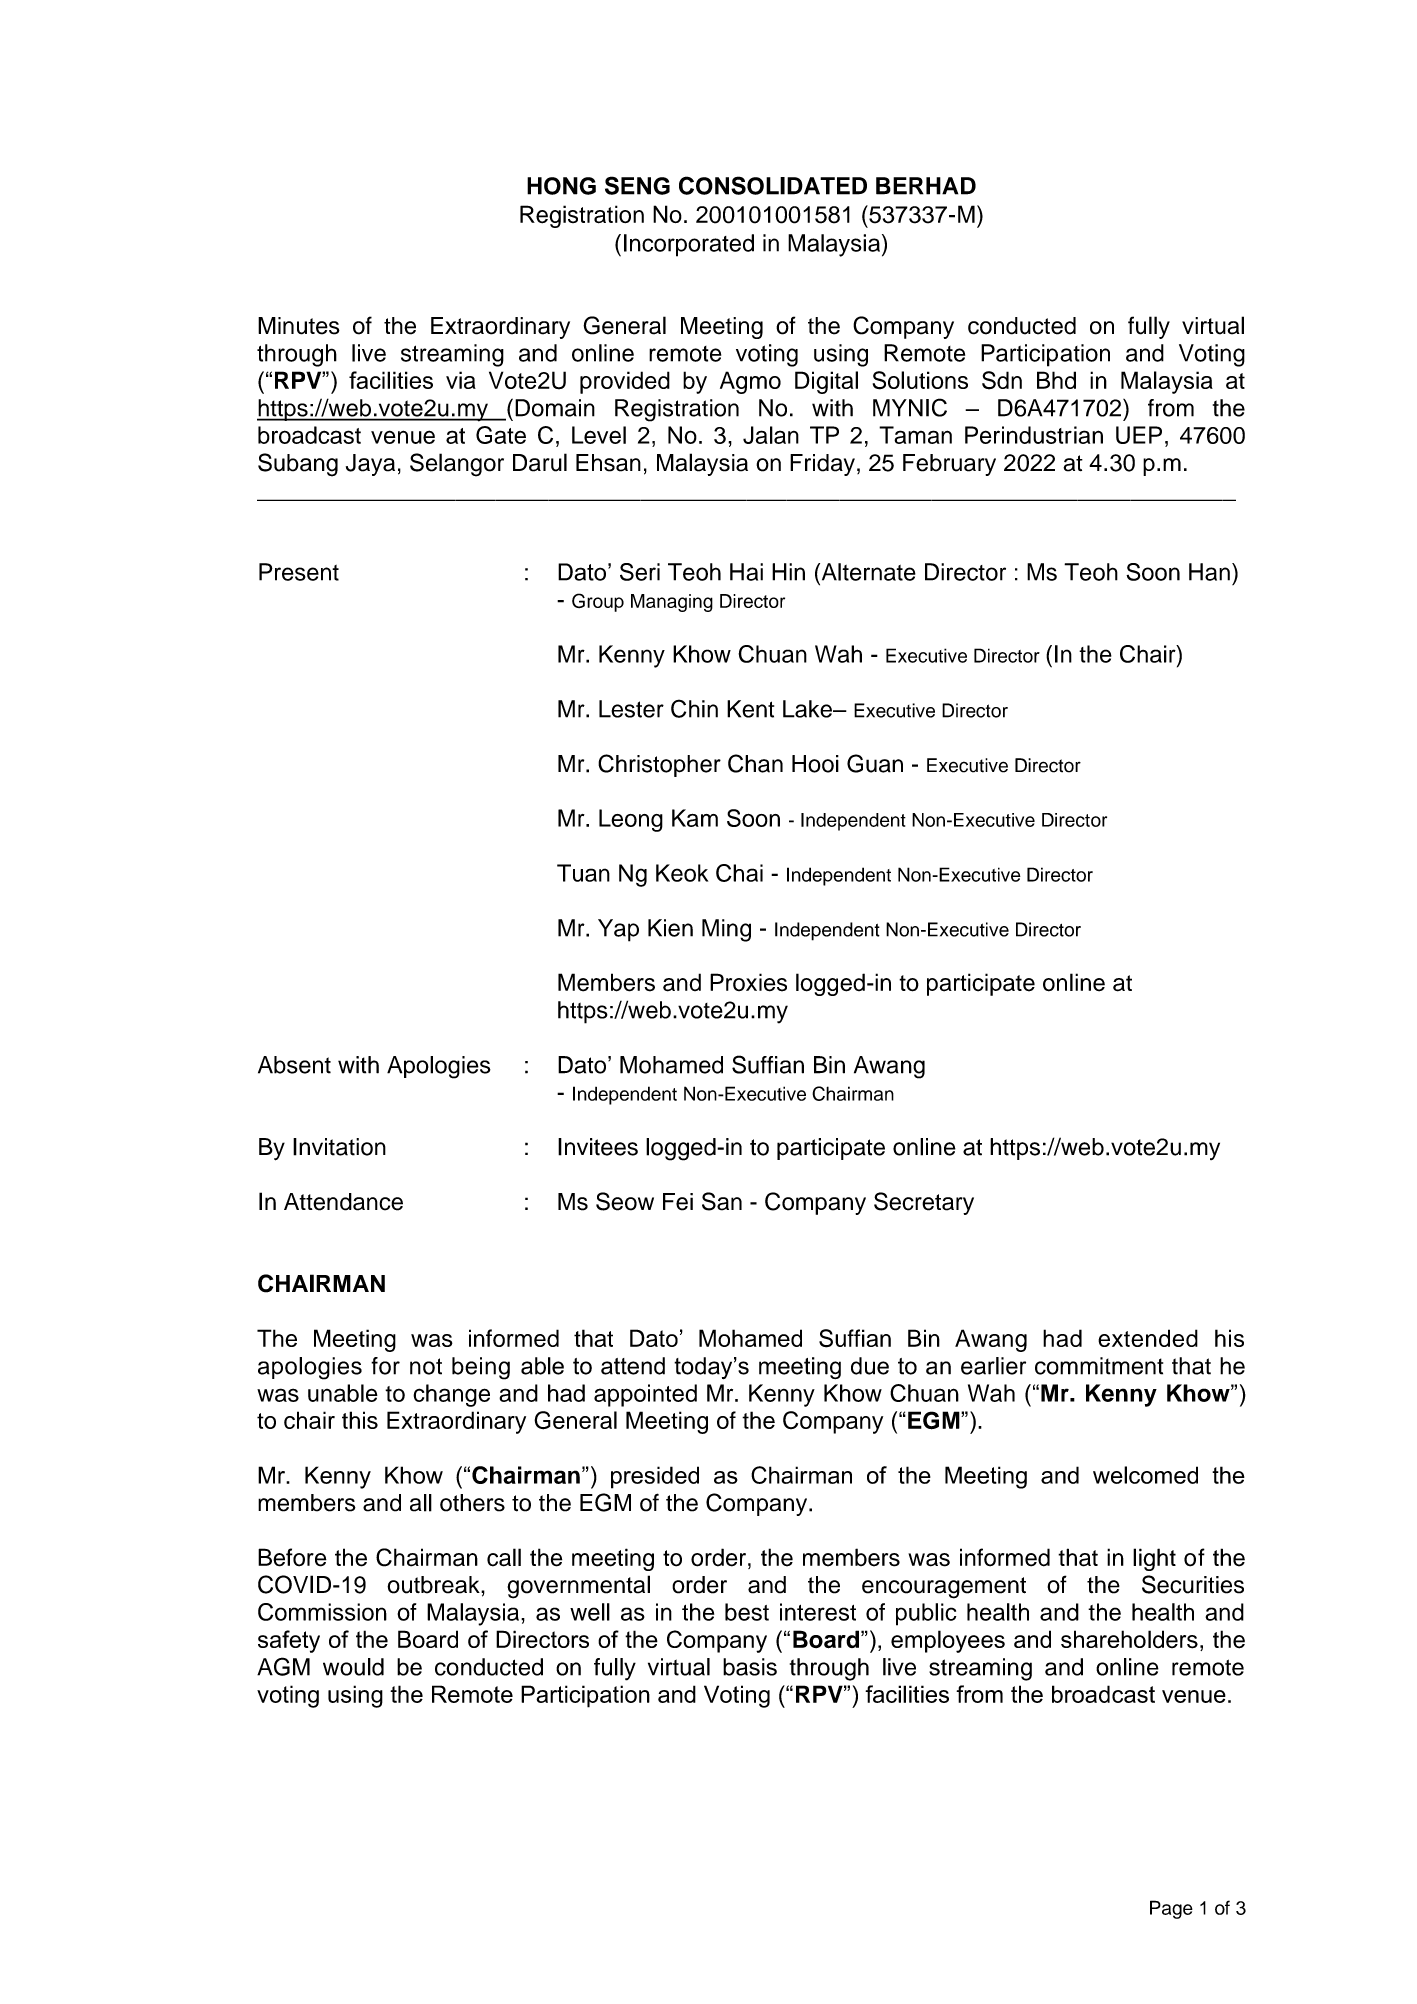 The width and height of the image is (1417, 2004). I want to click on appointed, so click(645, 1395).
